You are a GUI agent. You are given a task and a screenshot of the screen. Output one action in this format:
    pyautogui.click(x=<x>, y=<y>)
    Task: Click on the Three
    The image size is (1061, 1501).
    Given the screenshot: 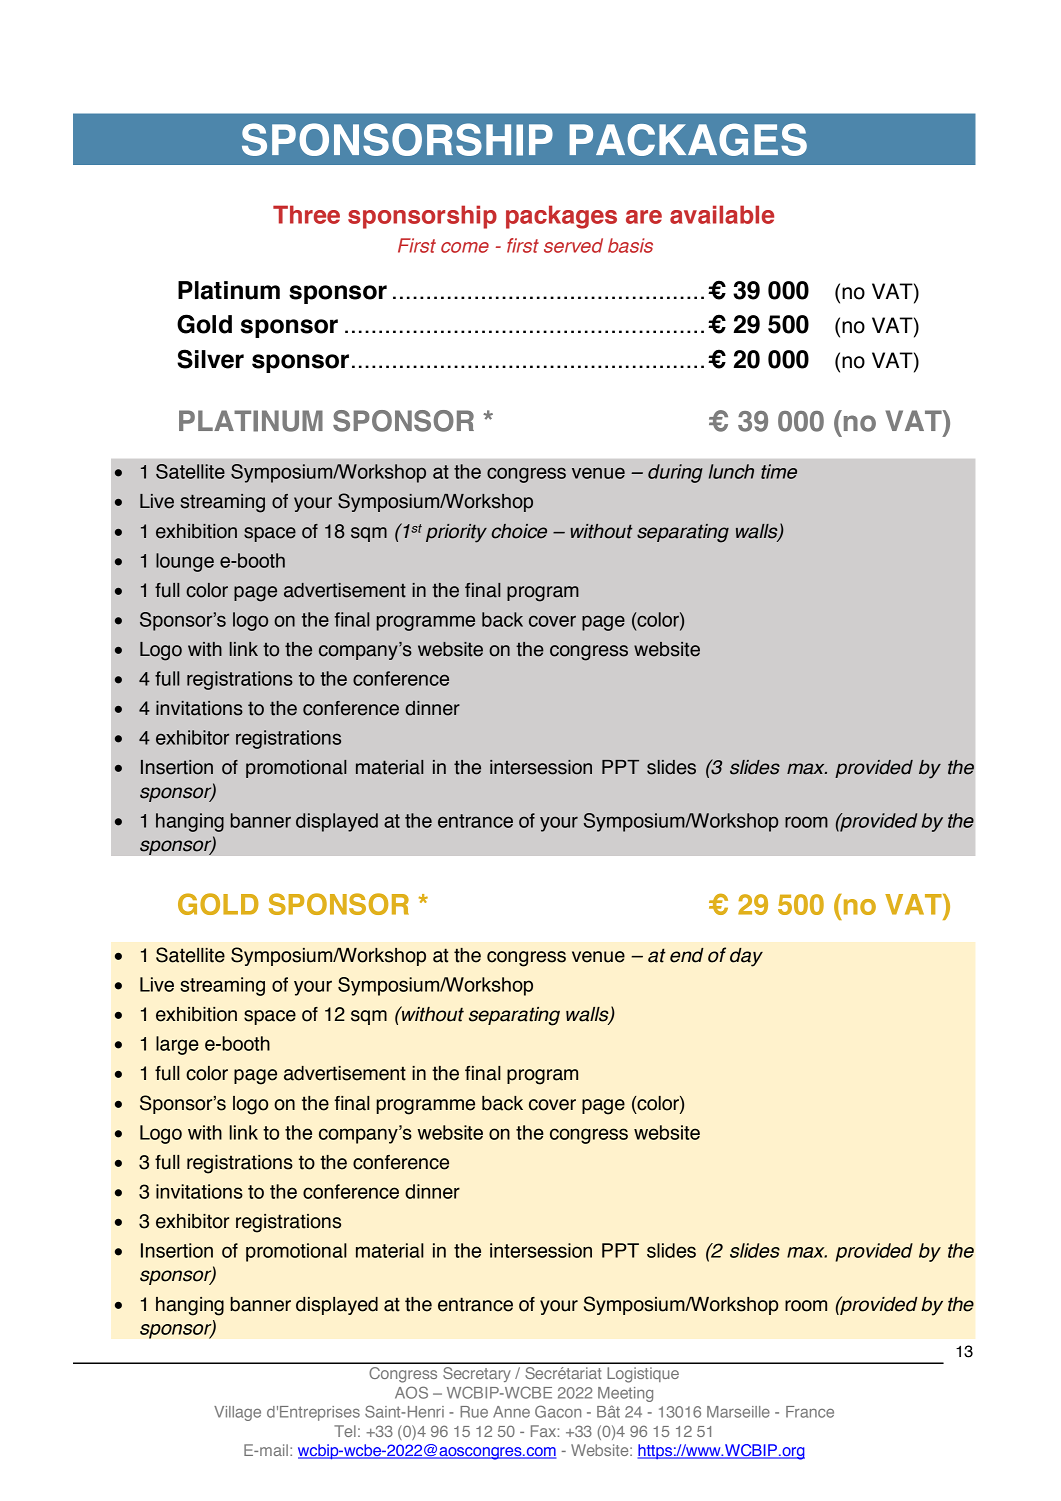 What is the action you would take?
    pyautogui.click(x=306, y=214)
